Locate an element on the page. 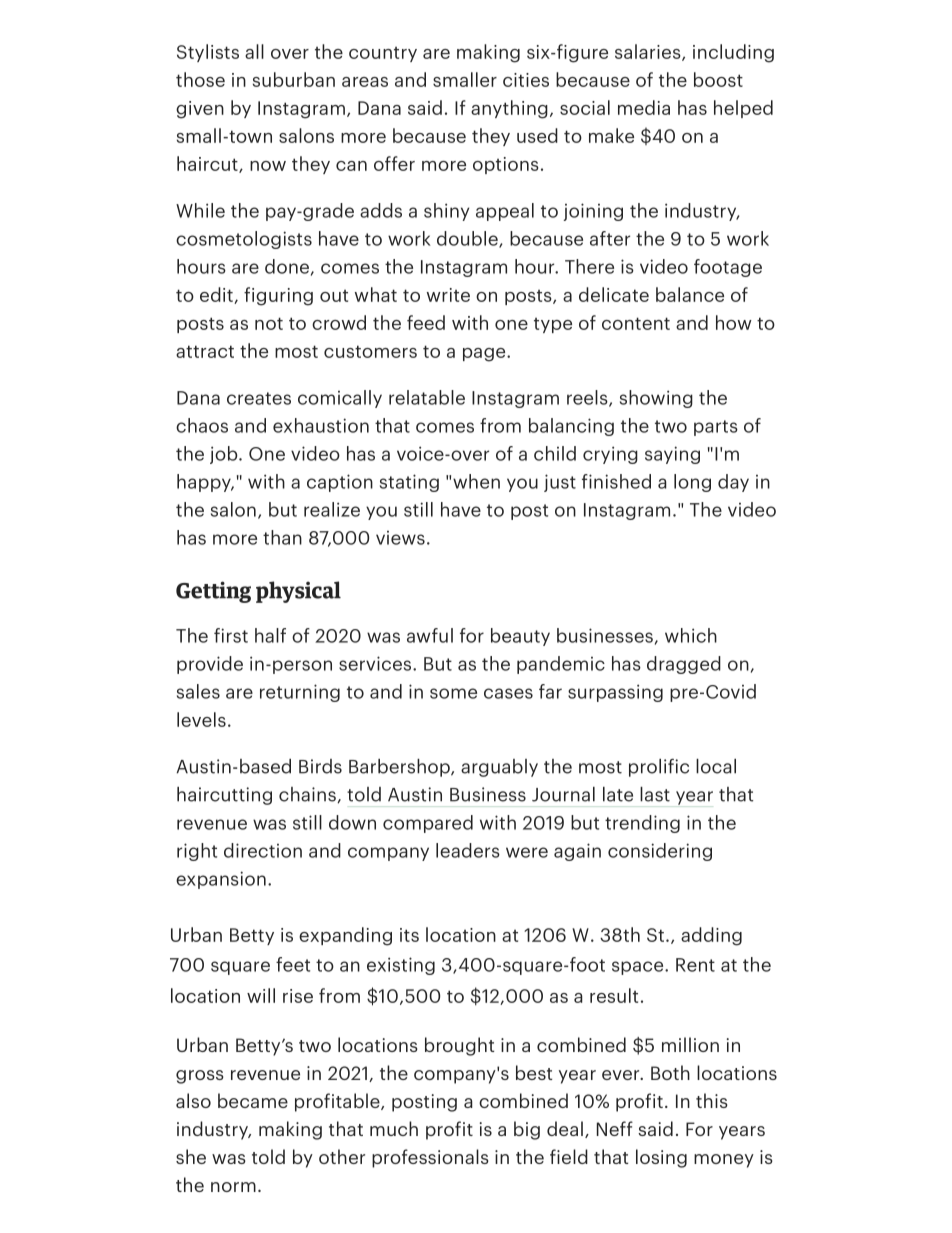 This page has width=952, height=1233. chains is located at coordinates (308, 795).
